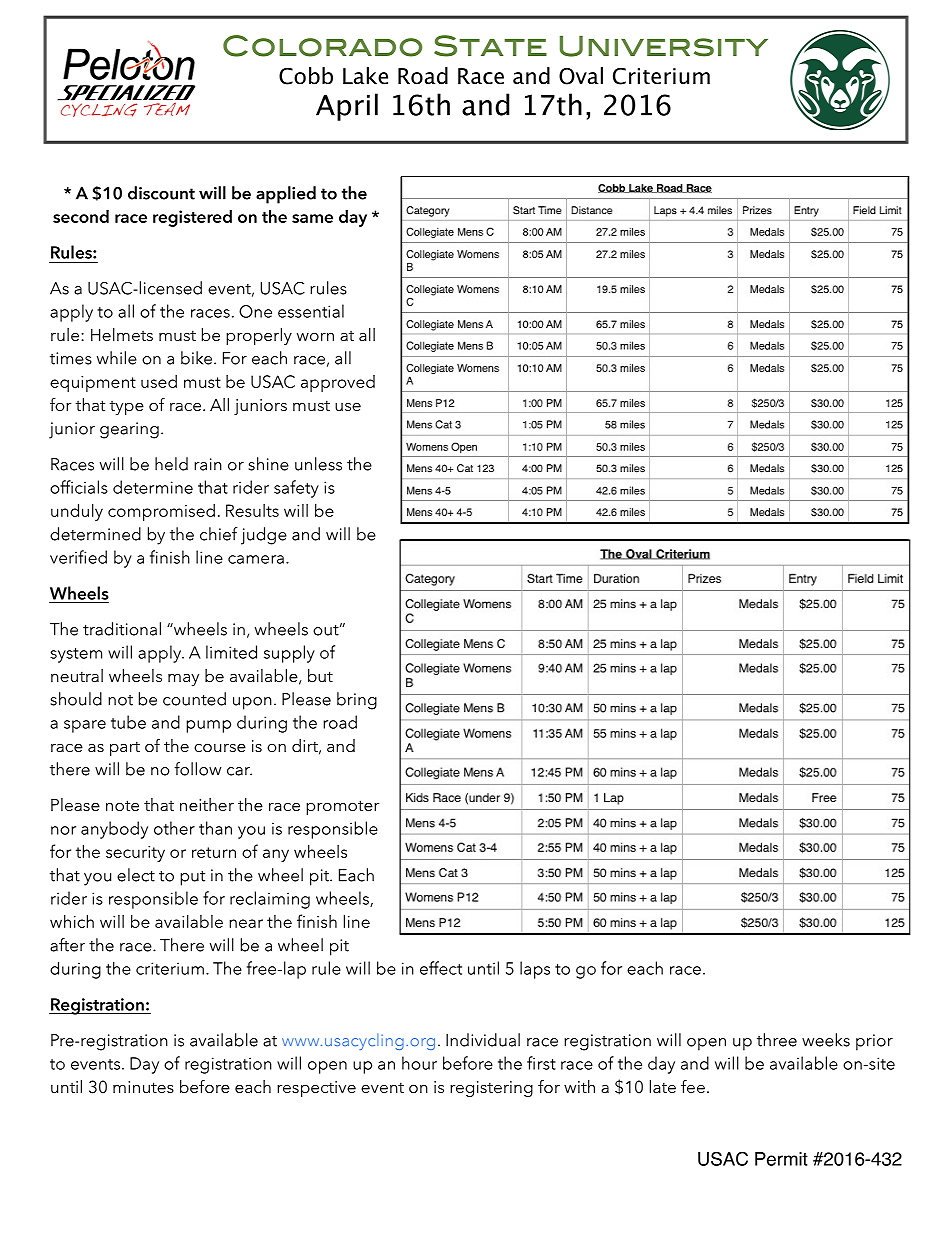 This screenshot has height=1233, width=952. What do you see at coordinates (491, 1089) in the screenshot?
I see `registering` at bounding box center [491, 1089].
